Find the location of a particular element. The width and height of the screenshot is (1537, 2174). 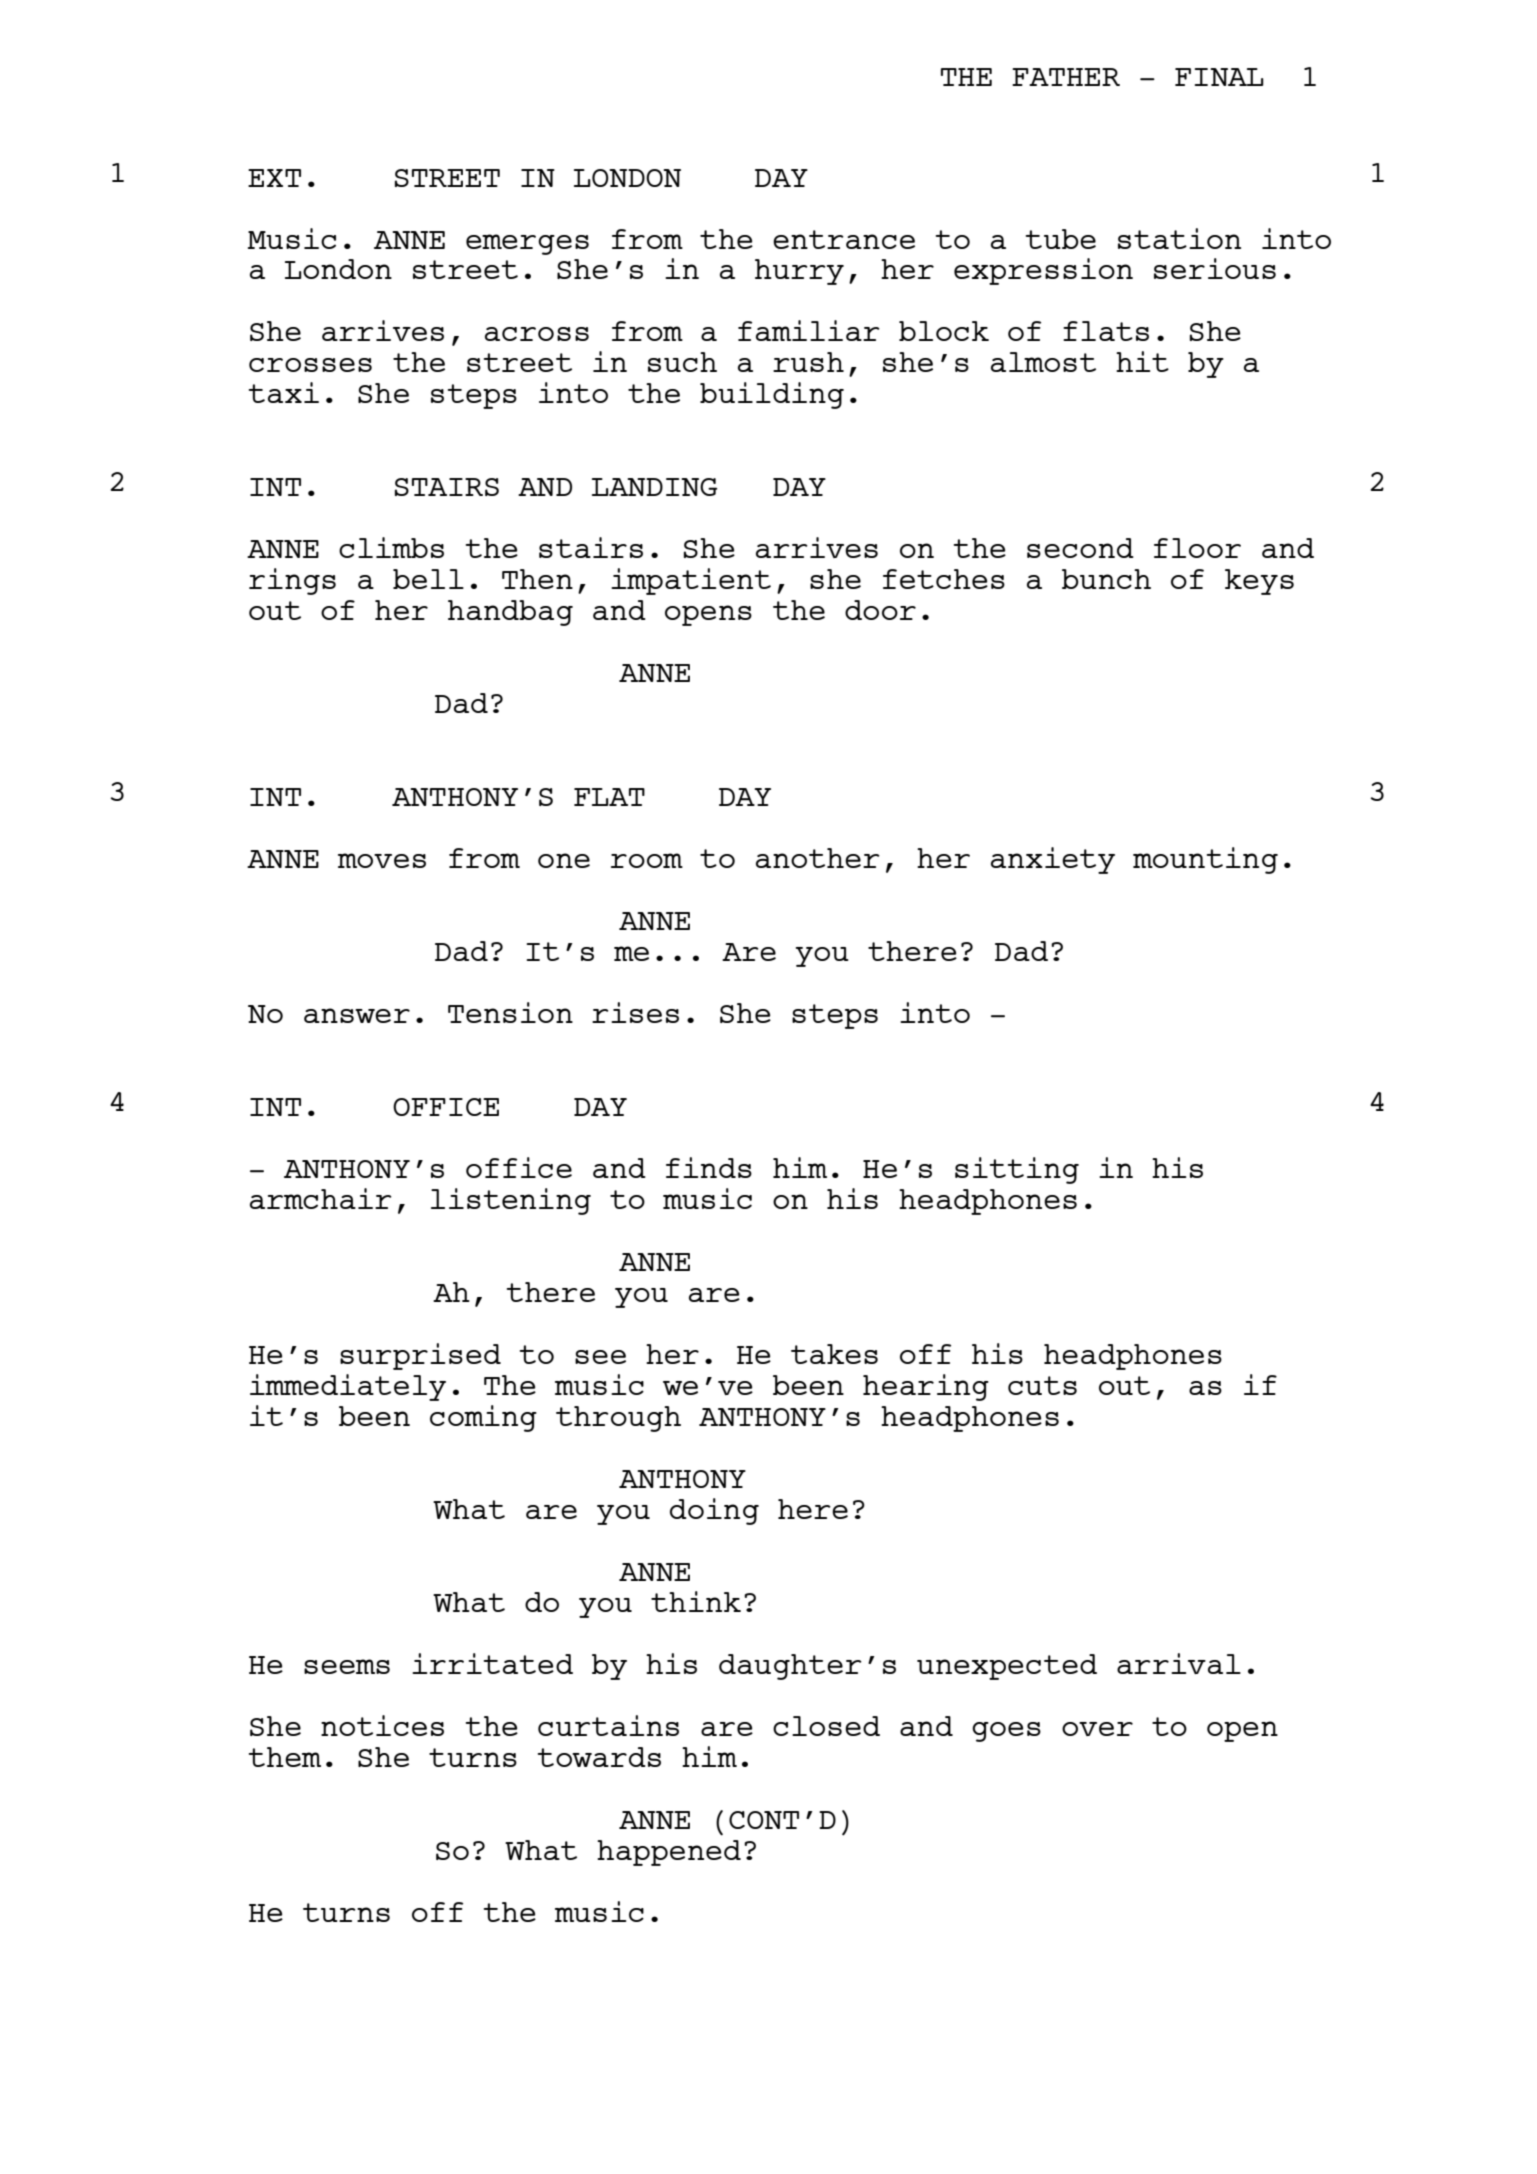

impatient is located at coordinates (691, 581).
